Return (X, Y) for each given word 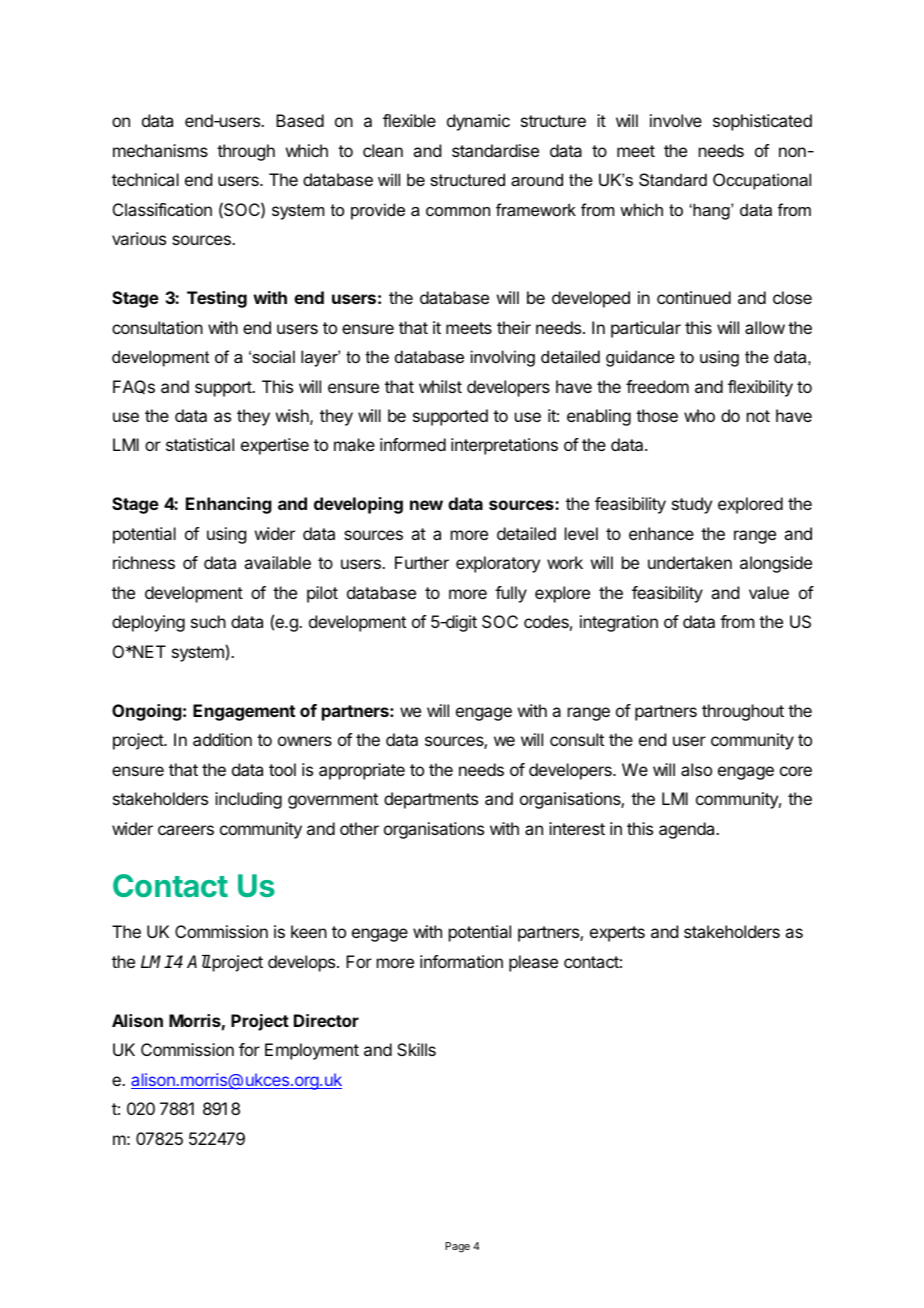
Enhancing (229, 505)
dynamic (478, 122)
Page (457, 1247)
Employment (312, 1051)
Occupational (762, 181)
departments (431, 800)
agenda (688, 830)
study (692, 505)
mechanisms (160, 150)
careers (186, 830)
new (426, 505)
